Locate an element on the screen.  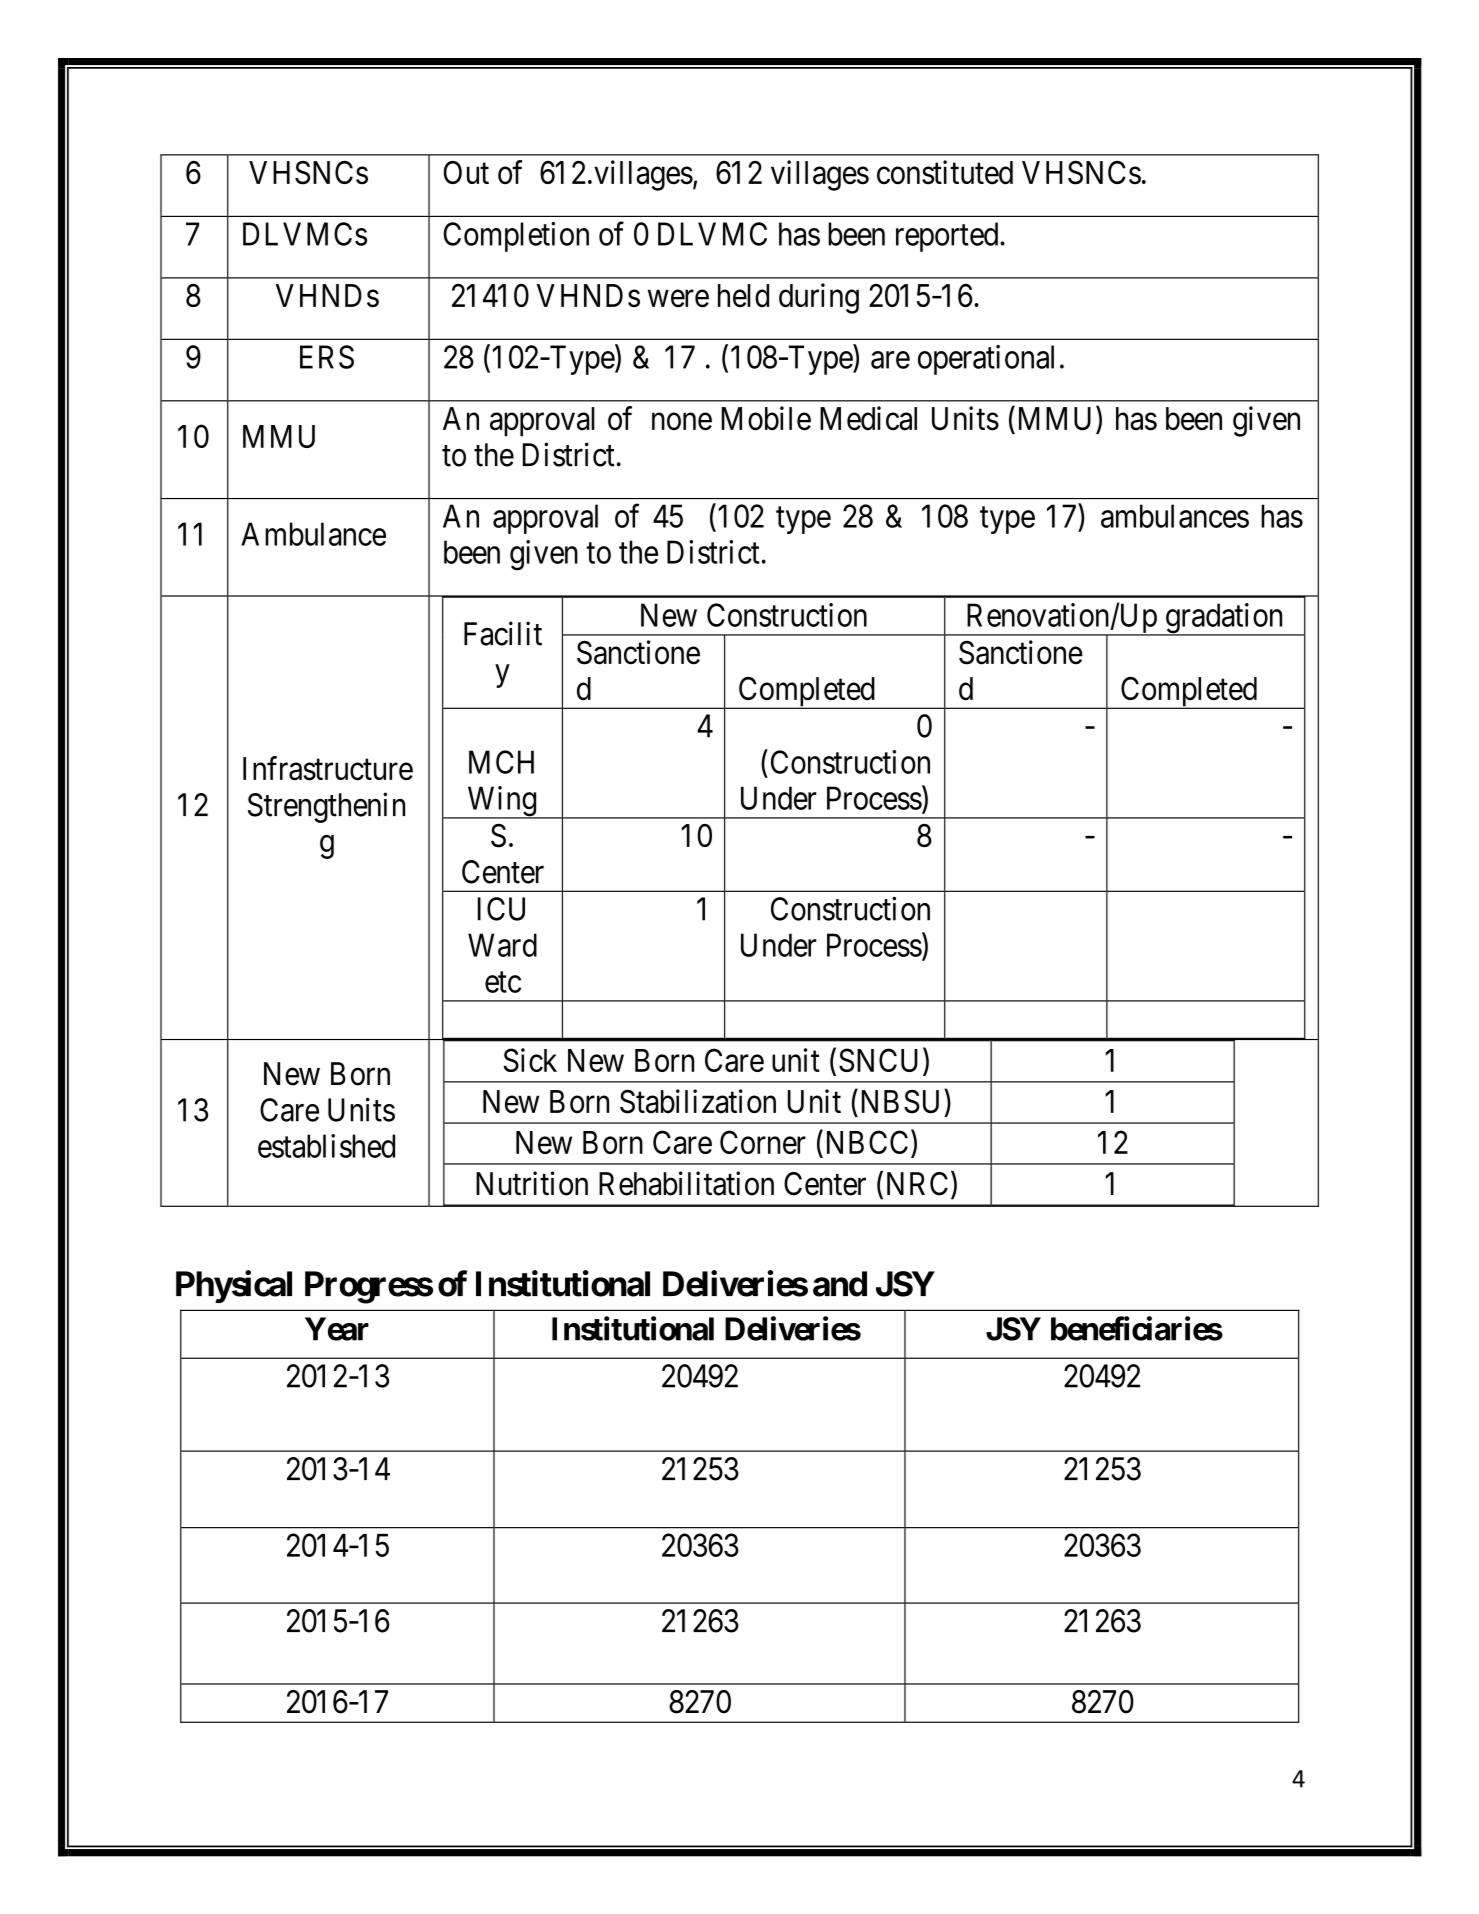
Stabilization is located at coordinates (698, 1101).
